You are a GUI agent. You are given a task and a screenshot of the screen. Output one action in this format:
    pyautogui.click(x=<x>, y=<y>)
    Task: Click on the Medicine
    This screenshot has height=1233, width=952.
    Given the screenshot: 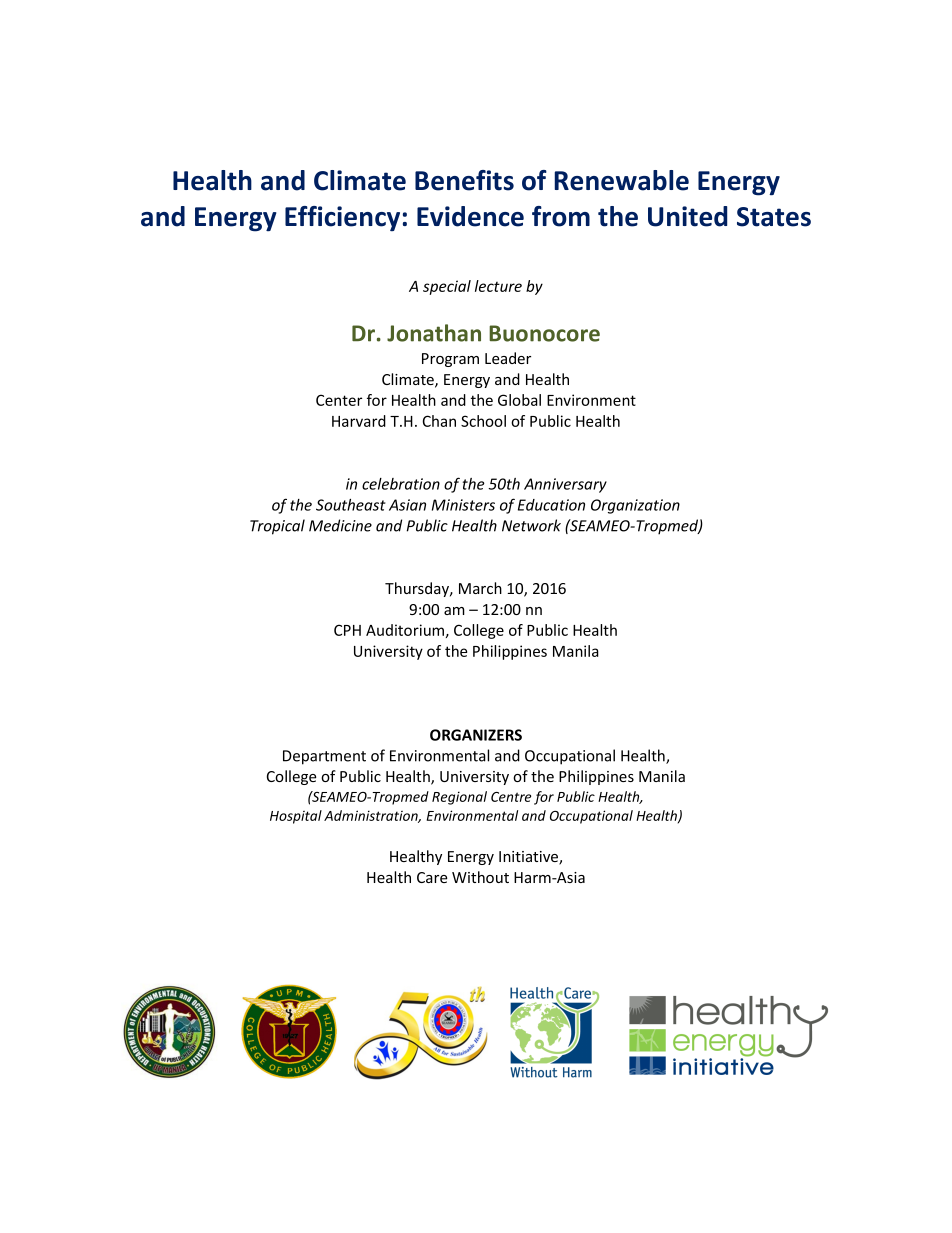 What is the action you would take?
    pyautogui.click(x=340, y=525)
